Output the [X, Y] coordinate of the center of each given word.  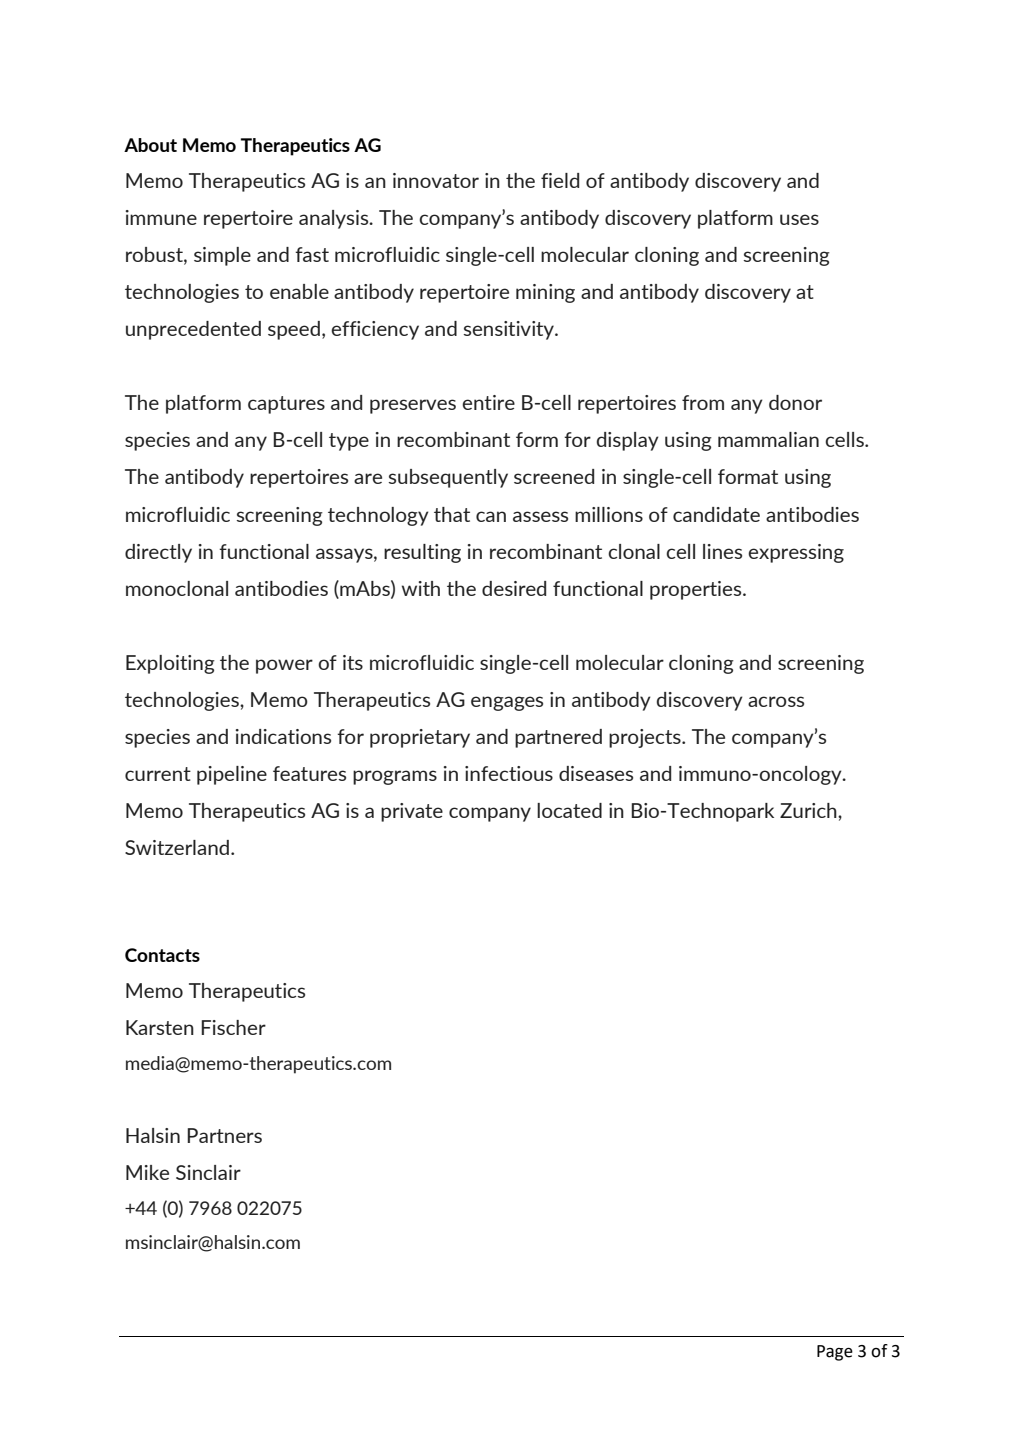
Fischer [233, 1027]
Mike [147, 1172]
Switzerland [177, 847]
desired [514, 588]
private [412, 812]
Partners [224, 1135]
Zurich [809, 810]
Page [835, 1353]
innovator [436, 180]
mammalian [768, 439]
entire [488, 402]
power [284, 666]
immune [161, 217]
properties [697, 590]
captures [286, 405]
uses [799, 219]
